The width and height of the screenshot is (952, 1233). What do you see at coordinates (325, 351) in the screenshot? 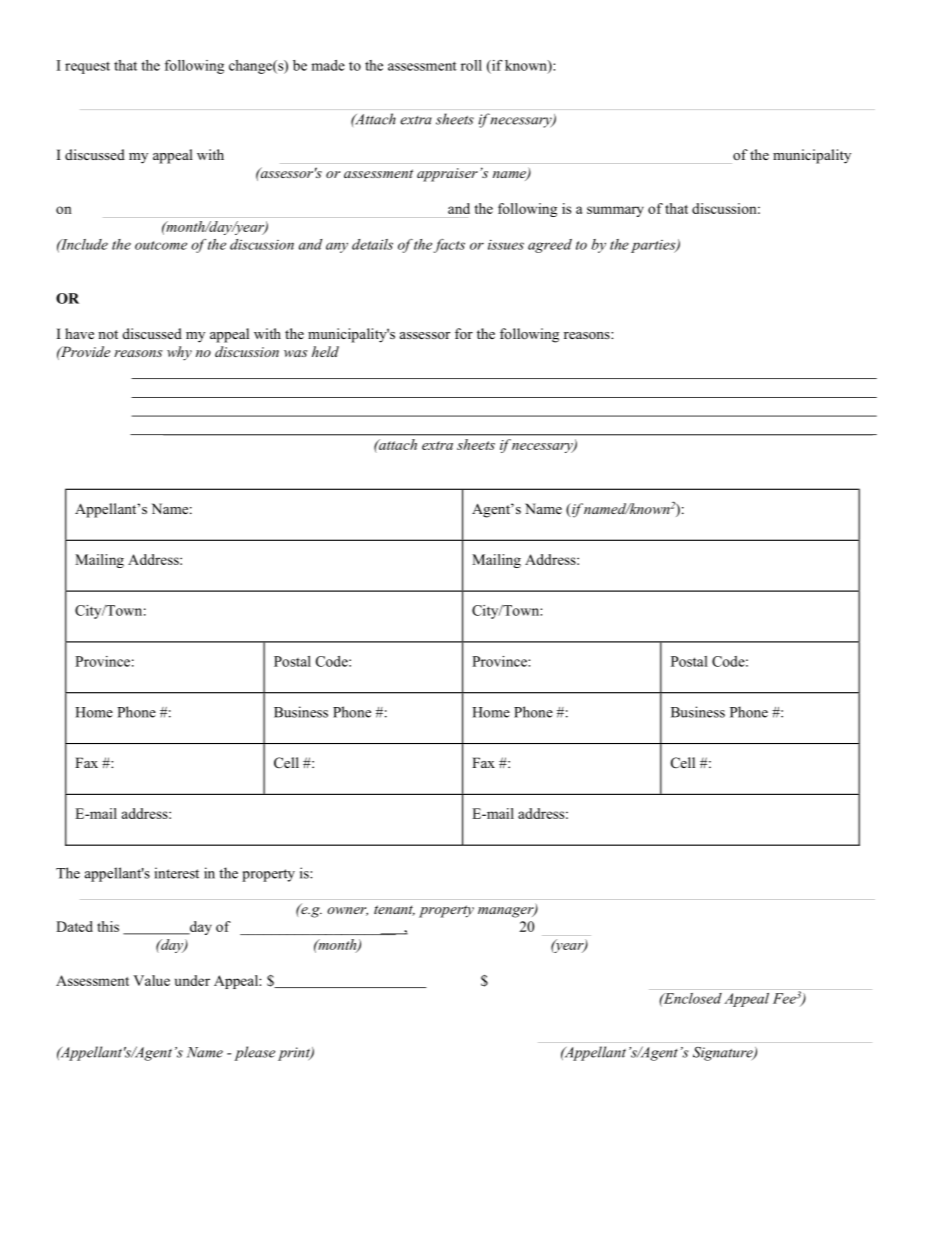
I see `held` at bounding box center [325, 351].
